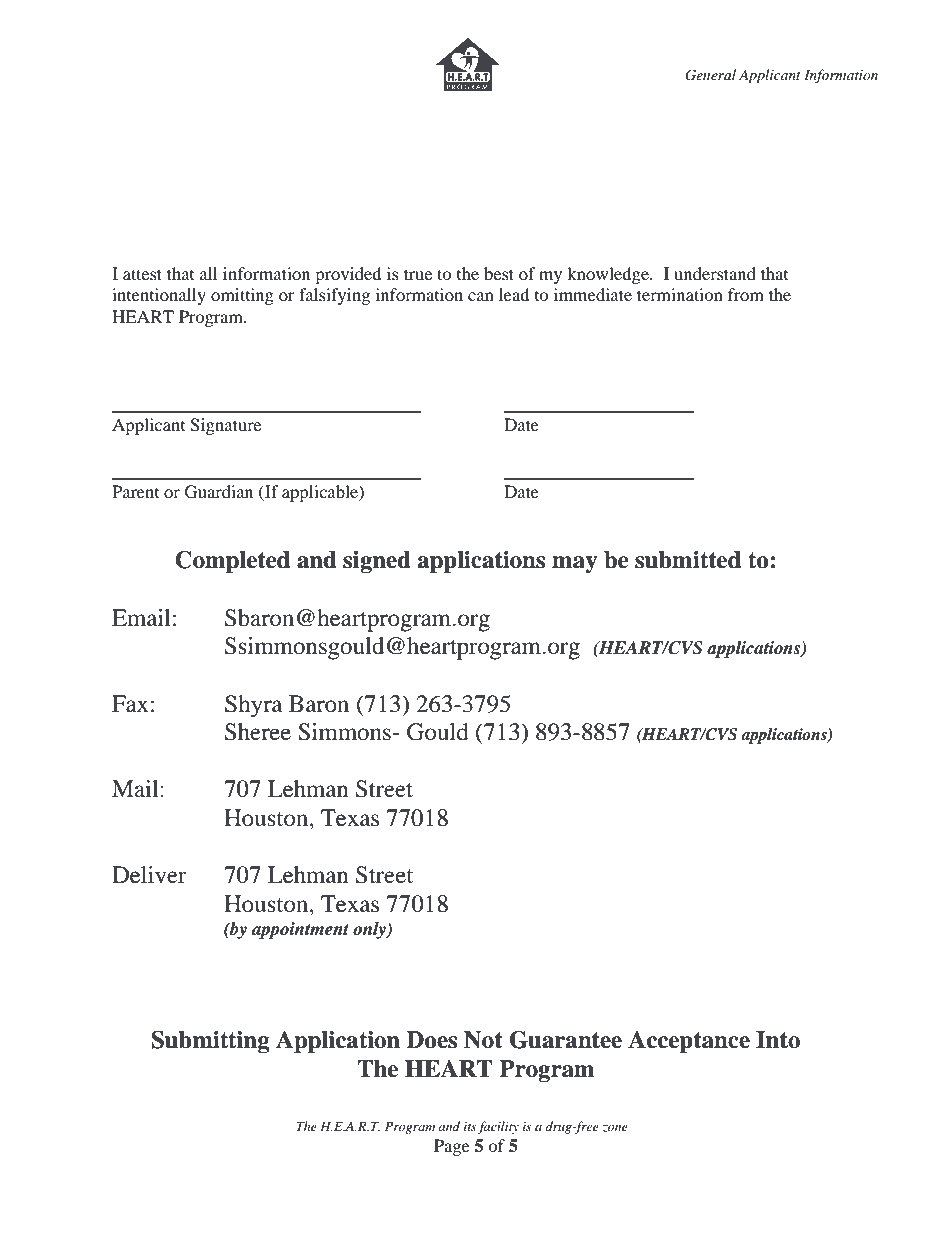  What do you see at coordinates (710, 75) in the screenshot?
I see `General` at bounding box center [710, 75].
